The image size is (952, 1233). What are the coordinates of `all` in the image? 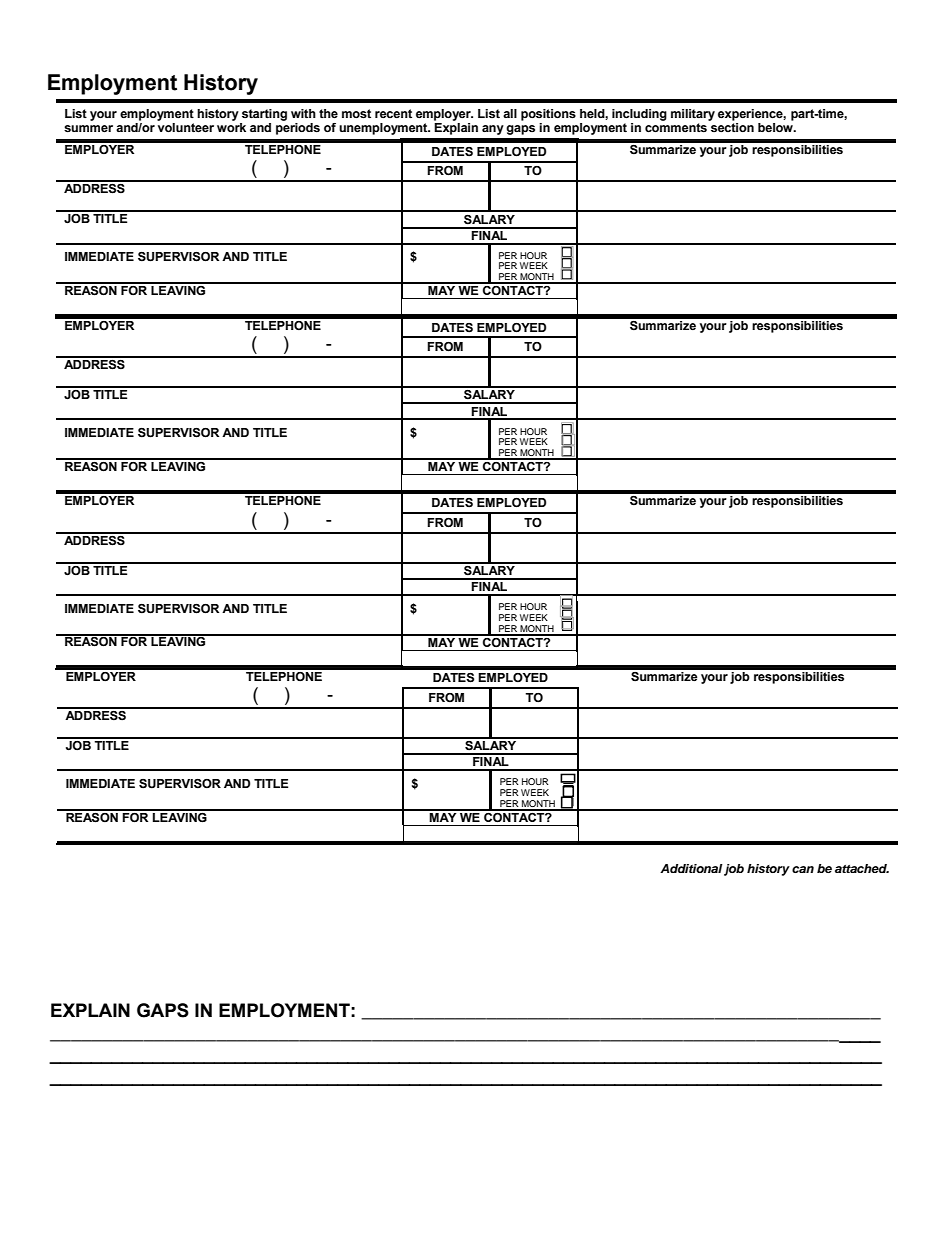 It's located at (510, 113).
